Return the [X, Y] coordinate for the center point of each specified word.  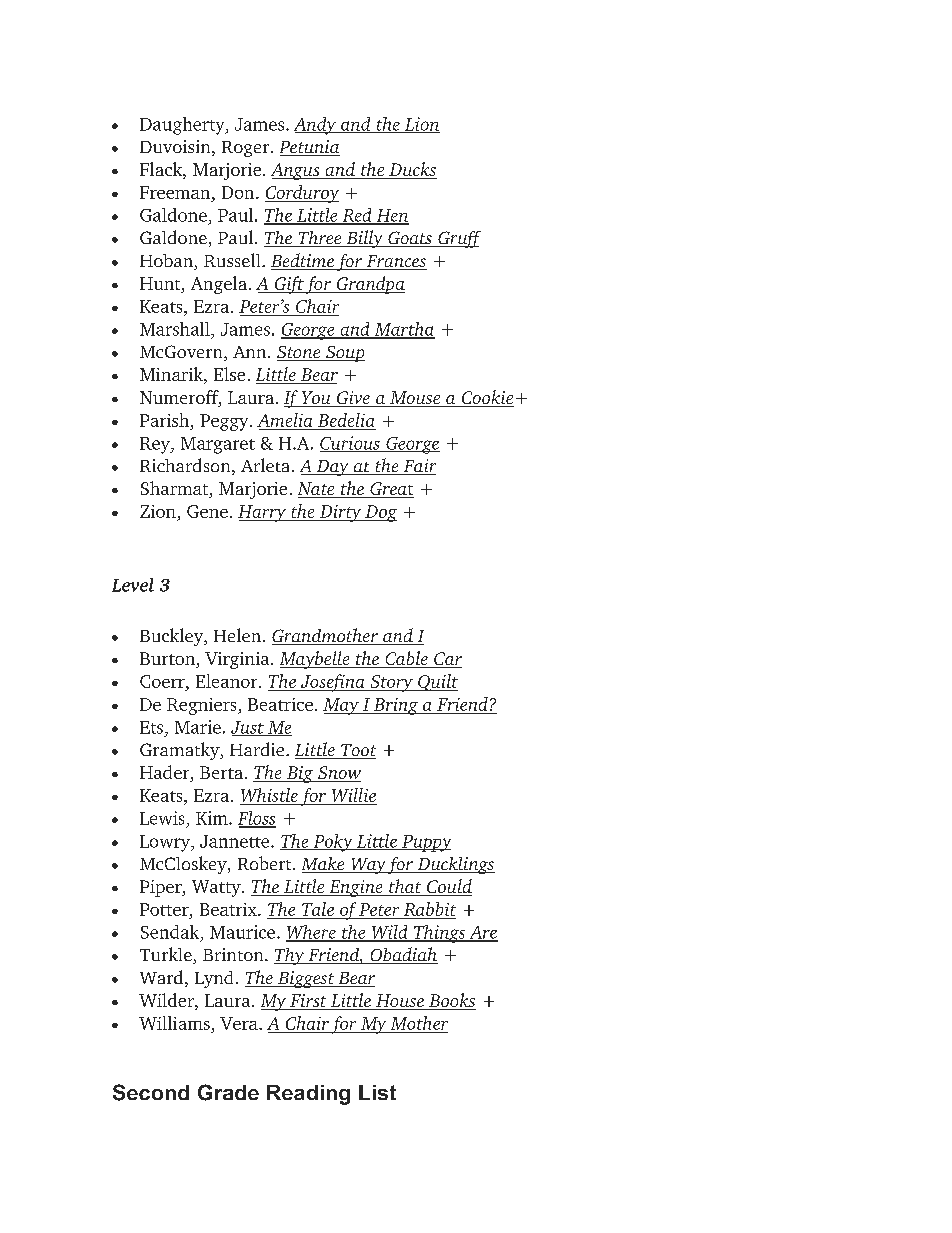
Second [151, 1092]
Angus [296, 171]
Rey [156, 445]
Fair [418, 467]
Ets [153, 727]
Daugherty [183, 126]
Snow [338, 774]
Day [332, 468]
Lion [421, 125]
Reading [308, 1095]
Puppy [425, 843]
